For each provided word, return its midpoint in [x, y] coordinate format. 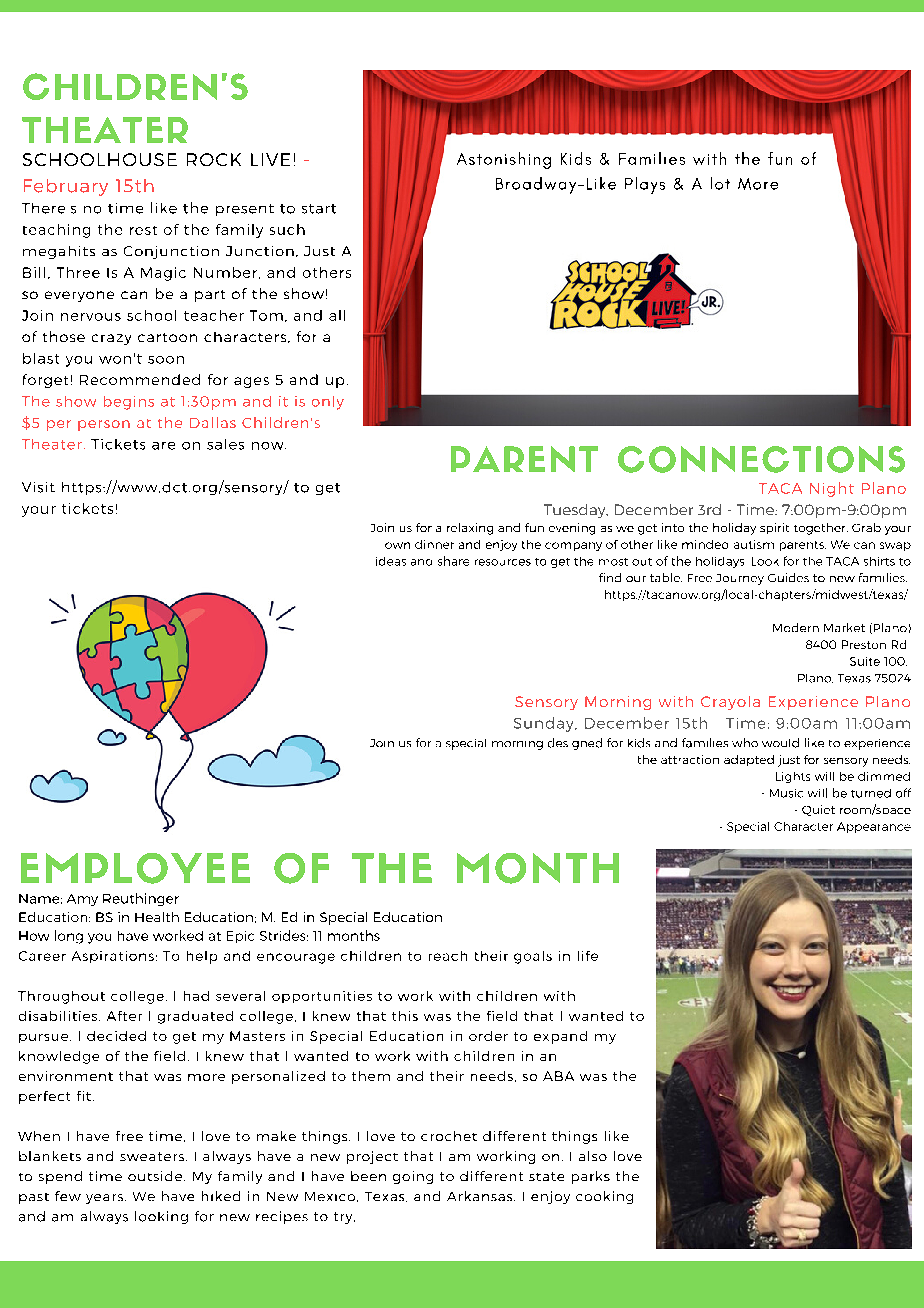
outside [156, 1176]
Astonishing [504, 160]
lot [720, 183]
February [66, 187]
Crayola [730, 703]
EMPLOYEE [135, 868]
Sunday [545, 724]
